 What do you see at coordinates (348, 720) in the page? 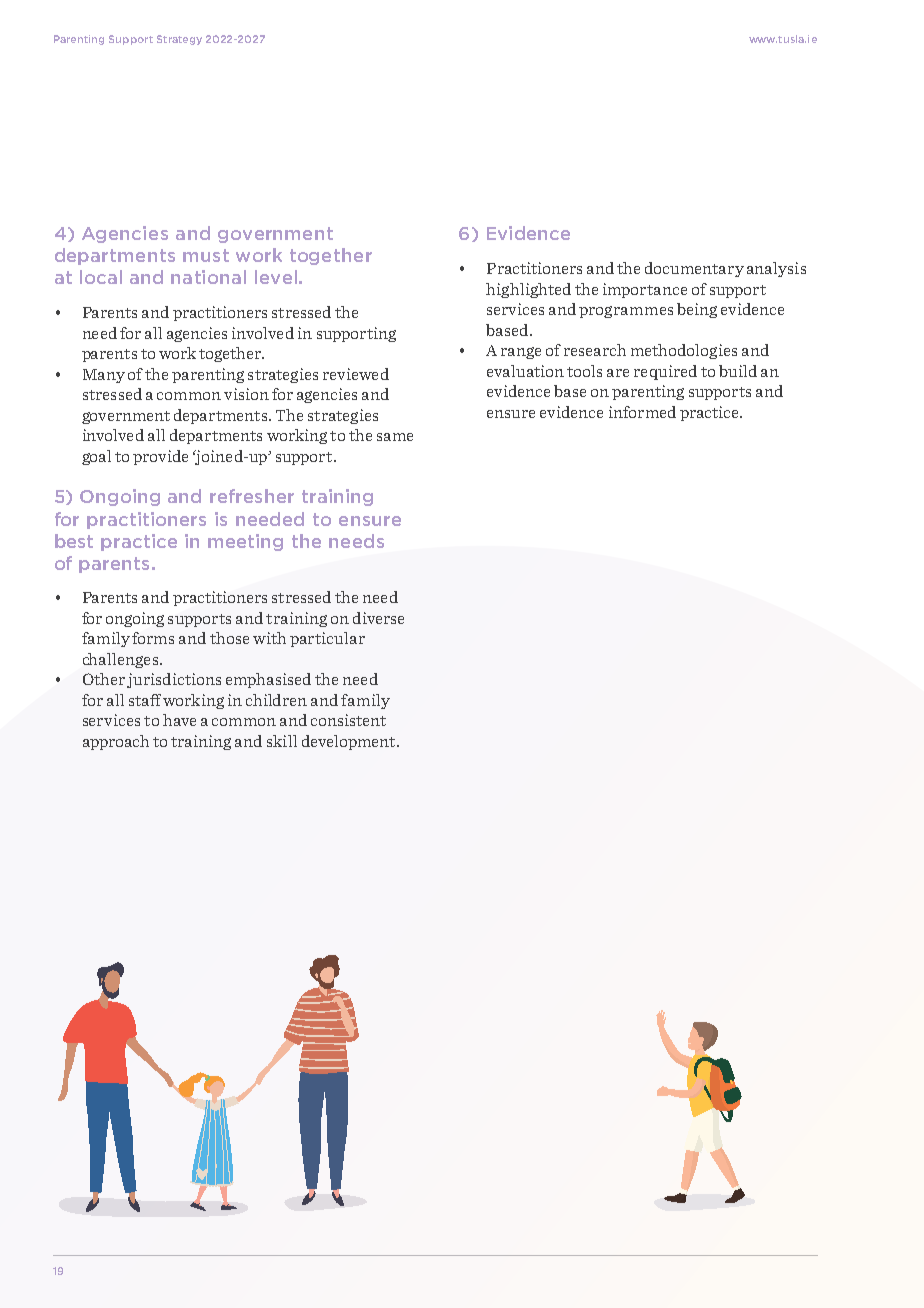
I see `consistent` at bounding box center [348, 720].
